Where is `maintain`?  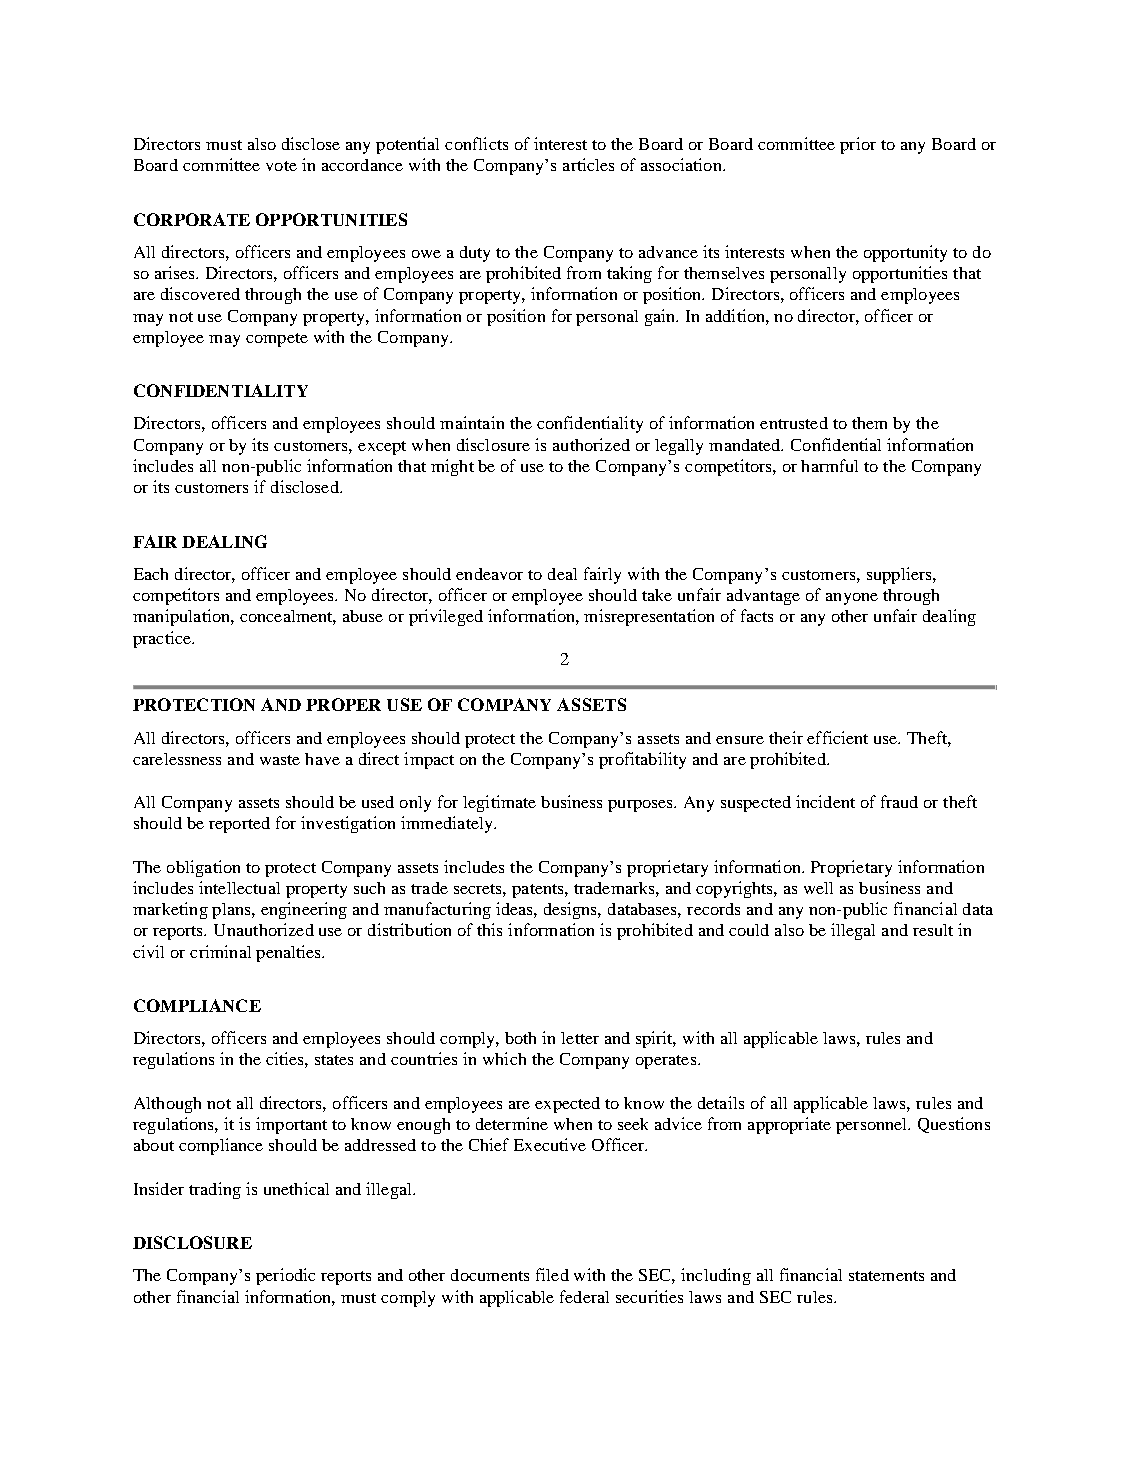 maintain is located at coordinates (472, 422).
